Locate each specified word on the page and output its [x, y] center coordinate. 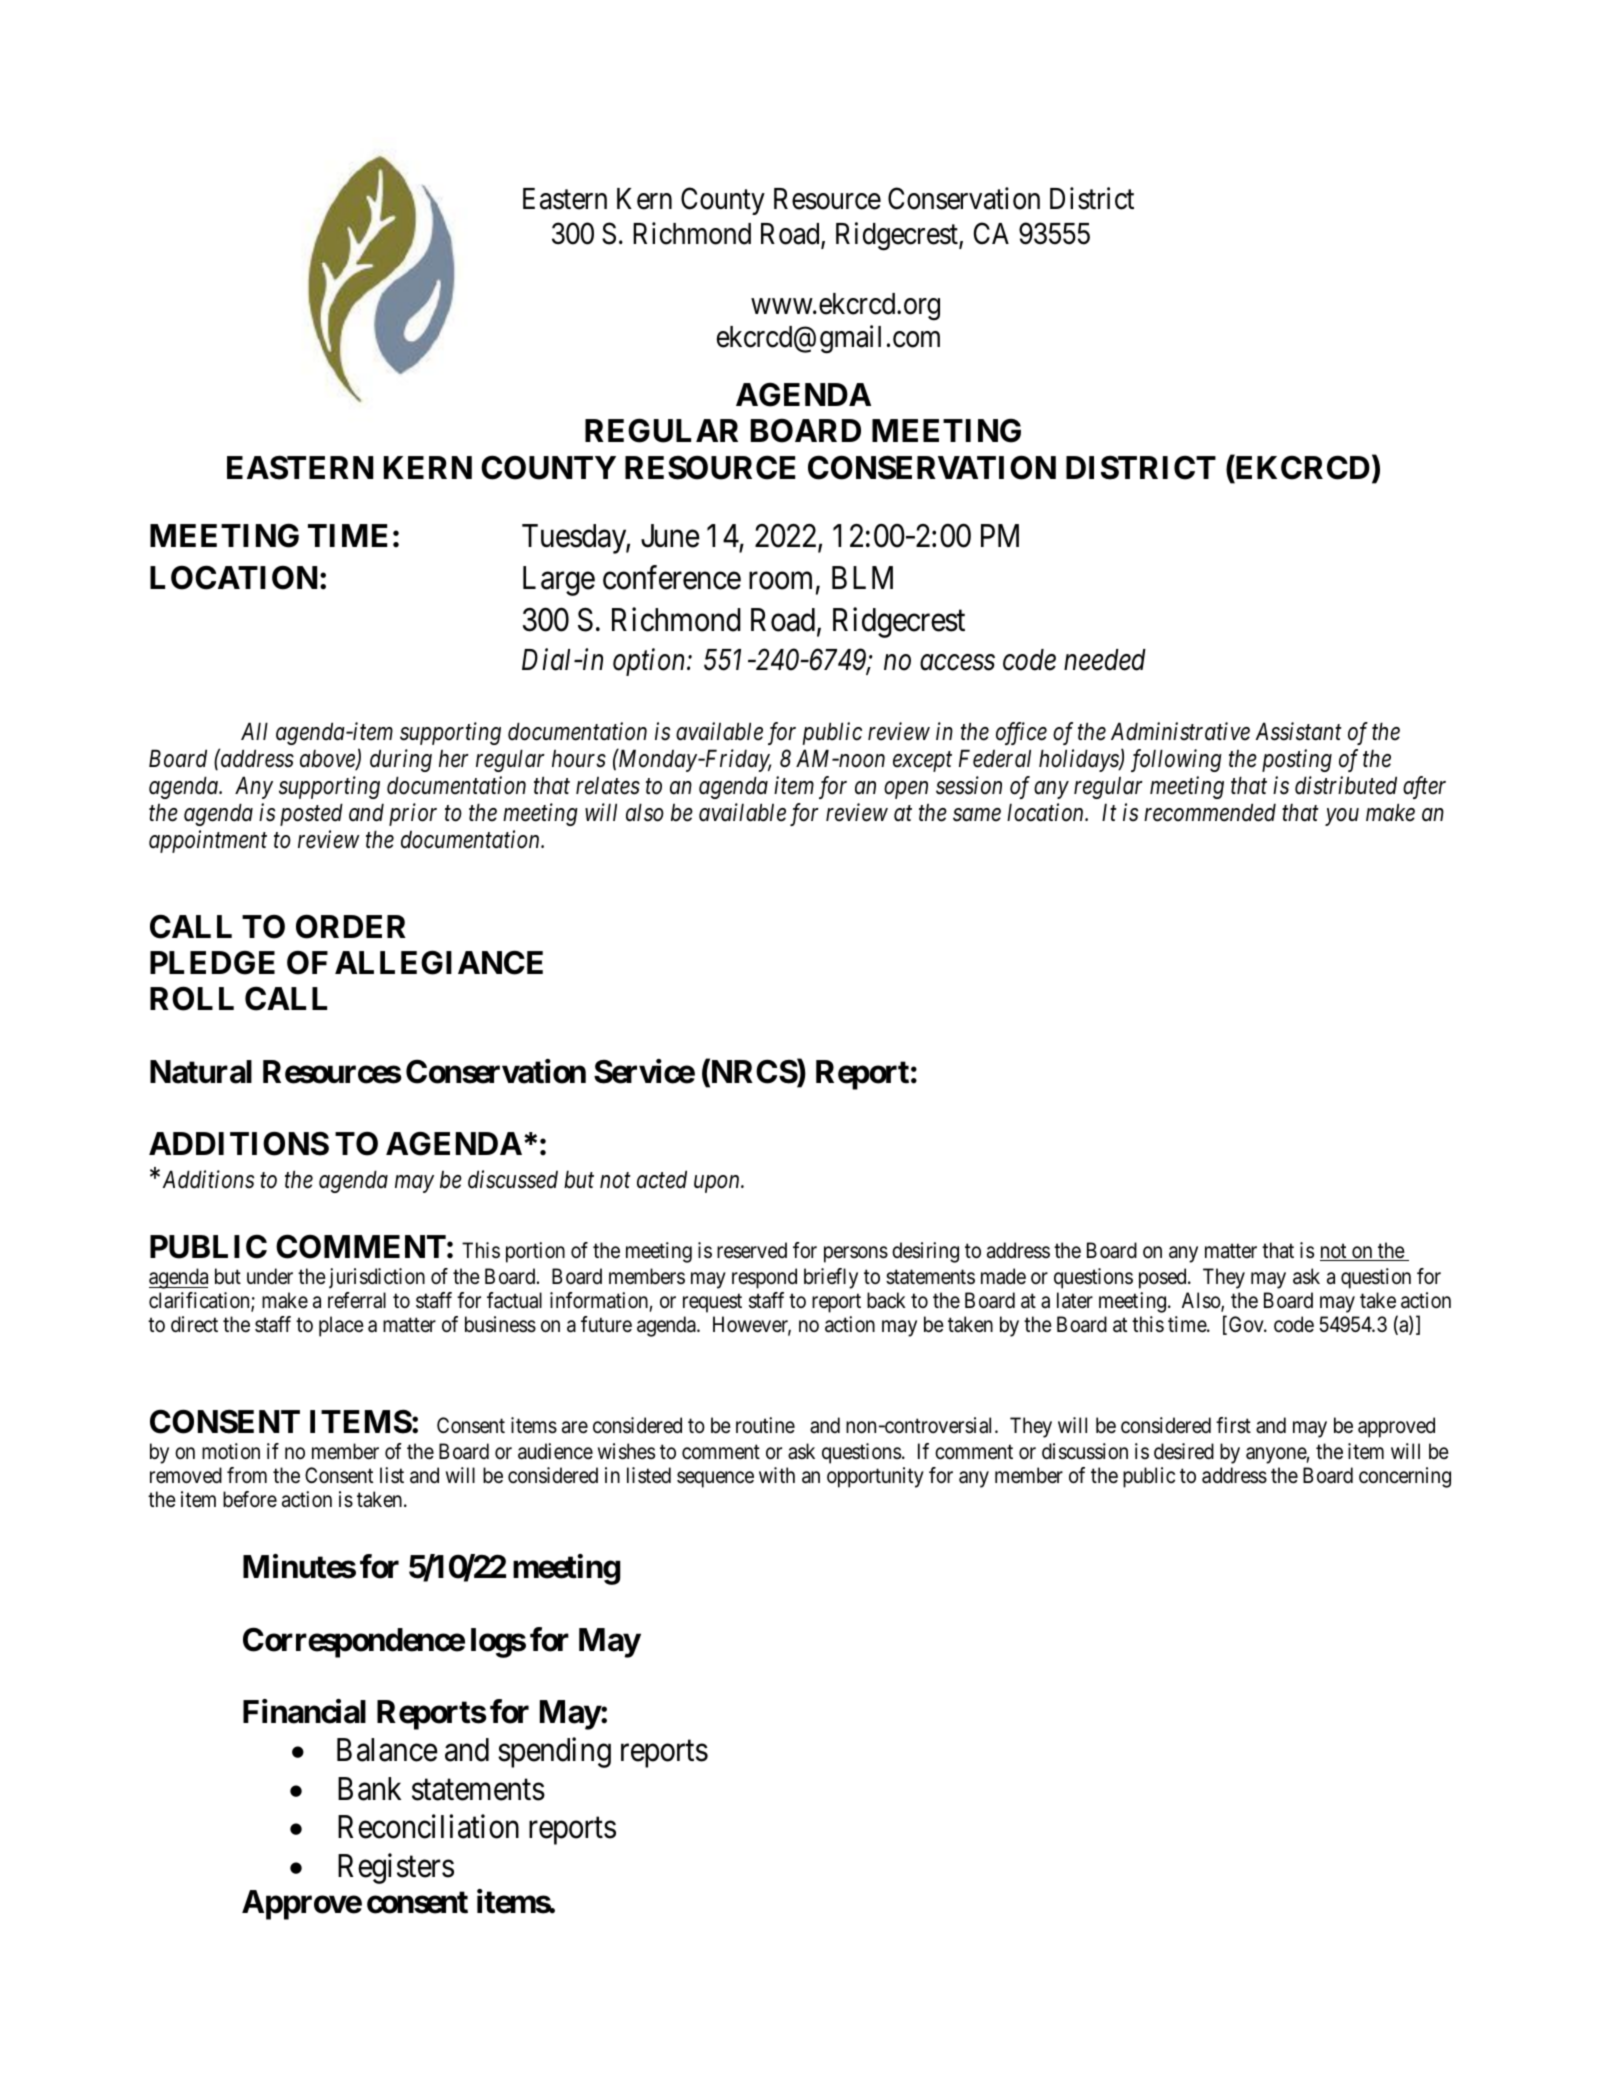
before [250, 1499]
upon [718, 1184]
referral [357, 1300]
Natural [201, 1072]
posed [1164, 1278]
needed [1105, 660]
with [777, 1475]
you [1342, 817]
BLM [862, 577]
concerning [1405, 1477]
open [906, 790]
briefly [831, 1278]
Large [559, 581]
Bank [369, 1789]
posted [311, 814]
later [1075, 1300]
